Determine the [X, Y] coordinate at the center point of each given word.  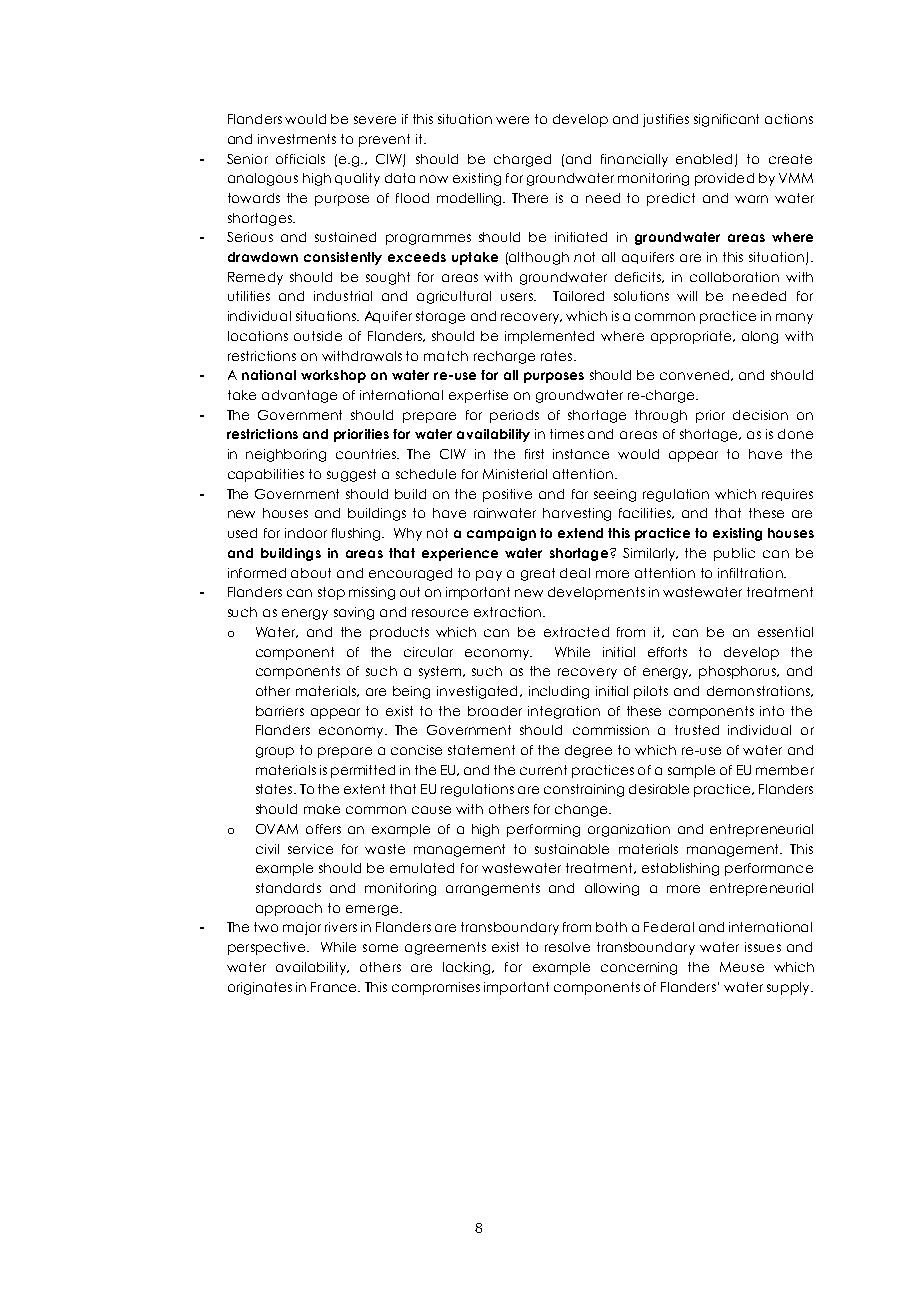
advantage [299, 396]
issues [763, 947]
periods [514, 416]
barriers [280, 711]
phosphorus [739, 672]
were [512, 120]
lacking [468, 968]
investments [297, 139]
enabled [704, 159]
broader [495, 711]
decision [760, 415]
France [335, 987]
